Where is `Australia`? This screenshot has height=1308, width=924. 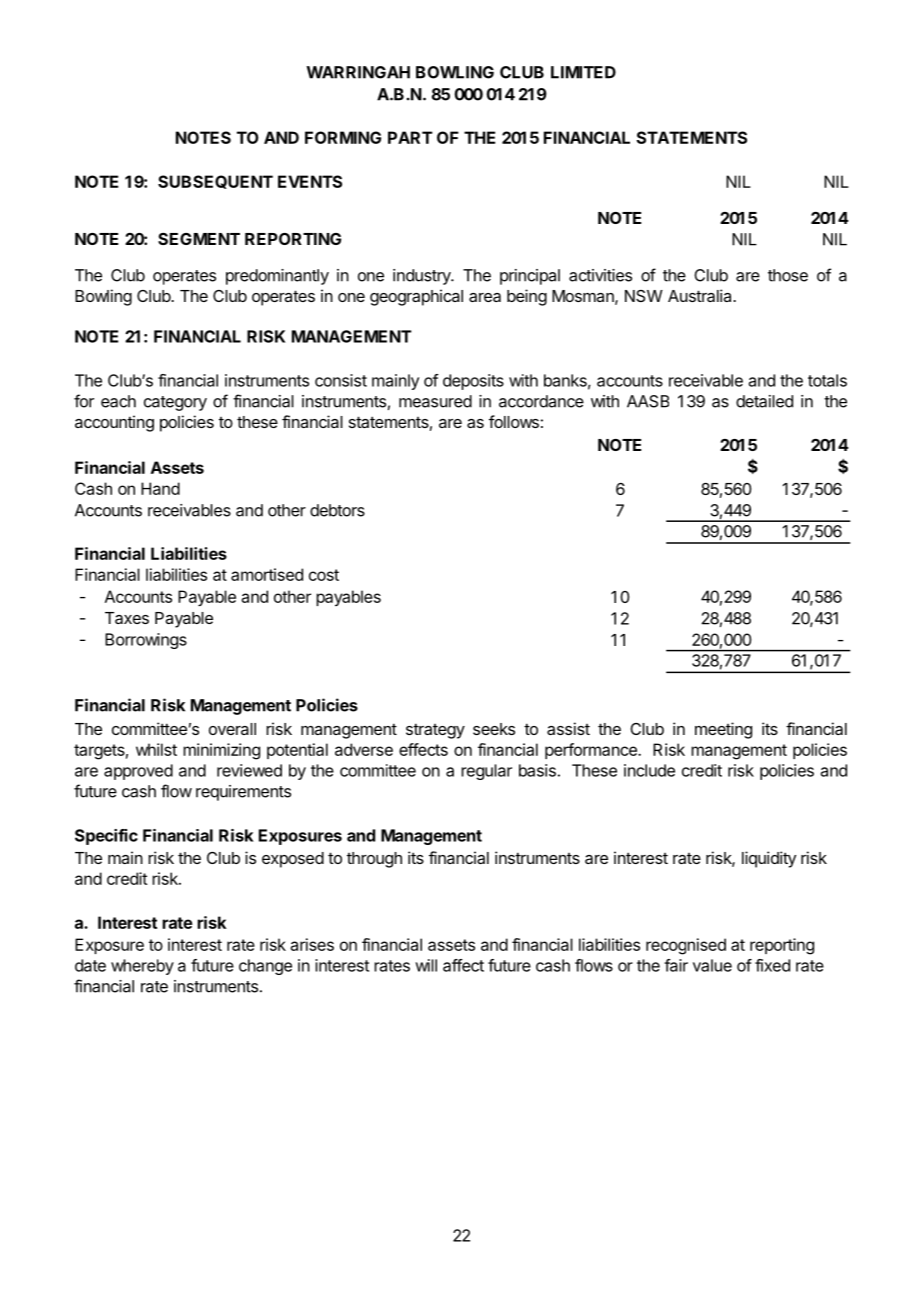 Australia is located at coordinates (701, 295).
